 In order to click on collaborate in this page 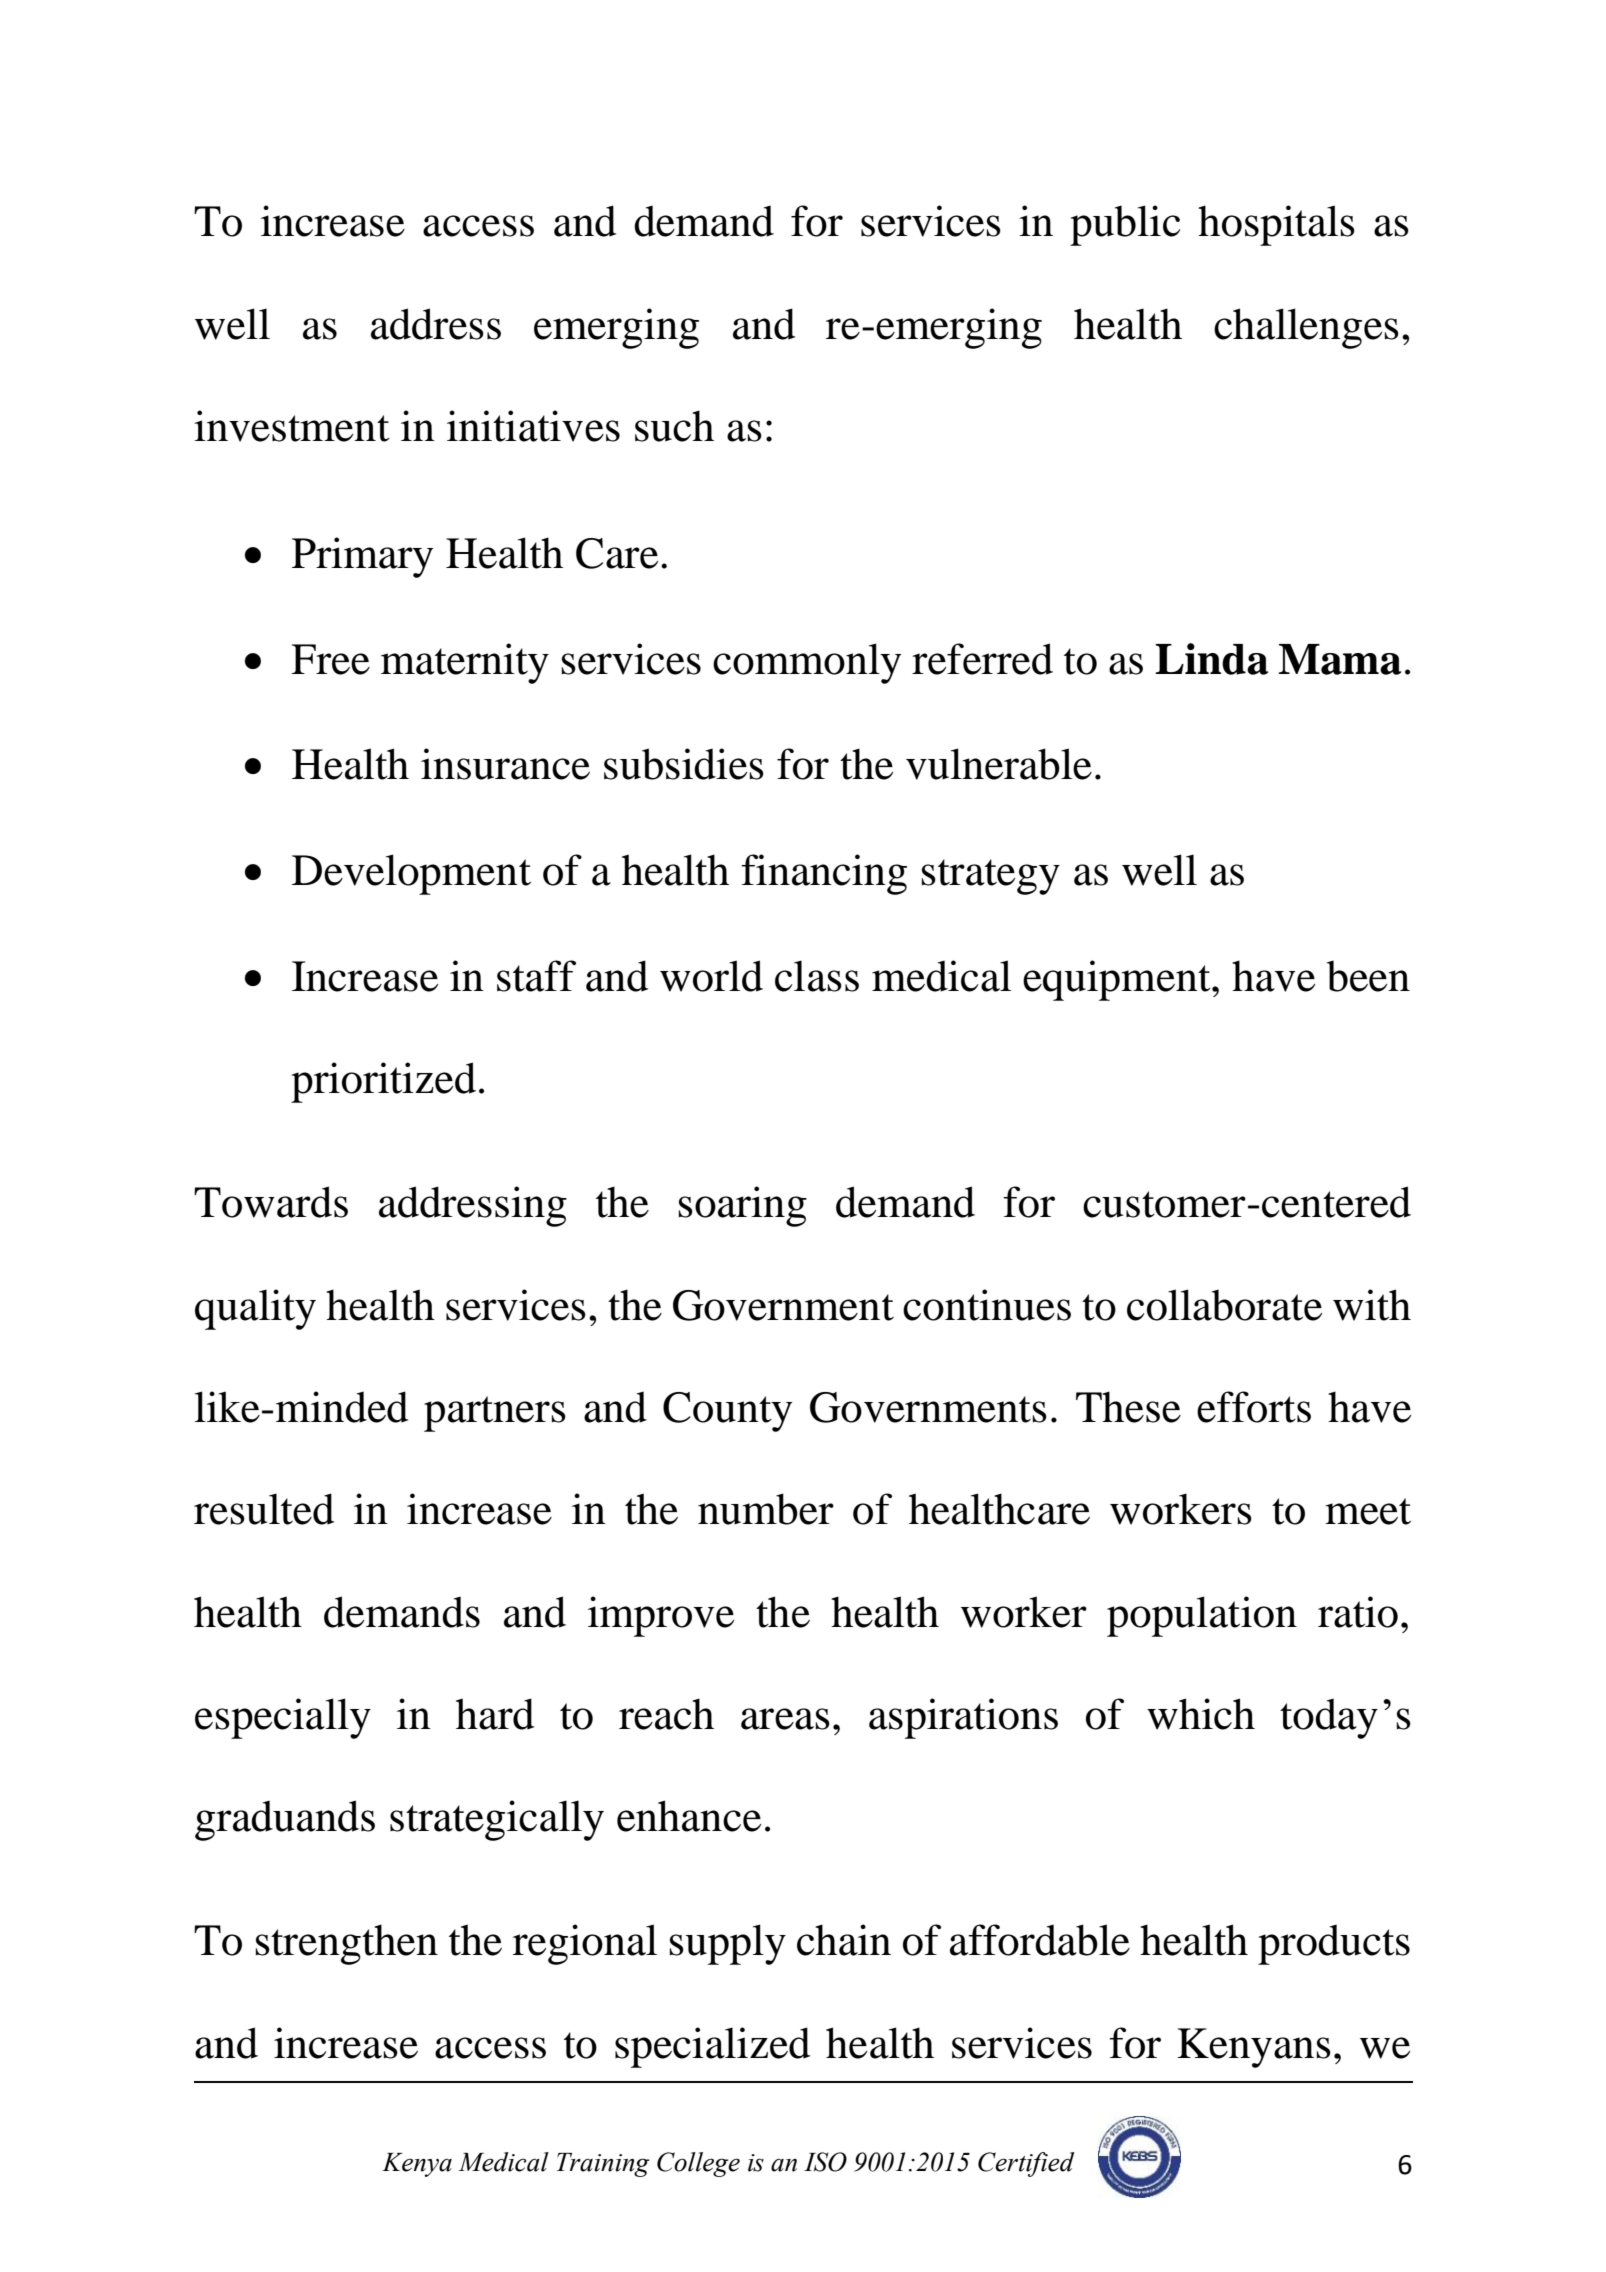, I will do `click(1224, 1305)`.
